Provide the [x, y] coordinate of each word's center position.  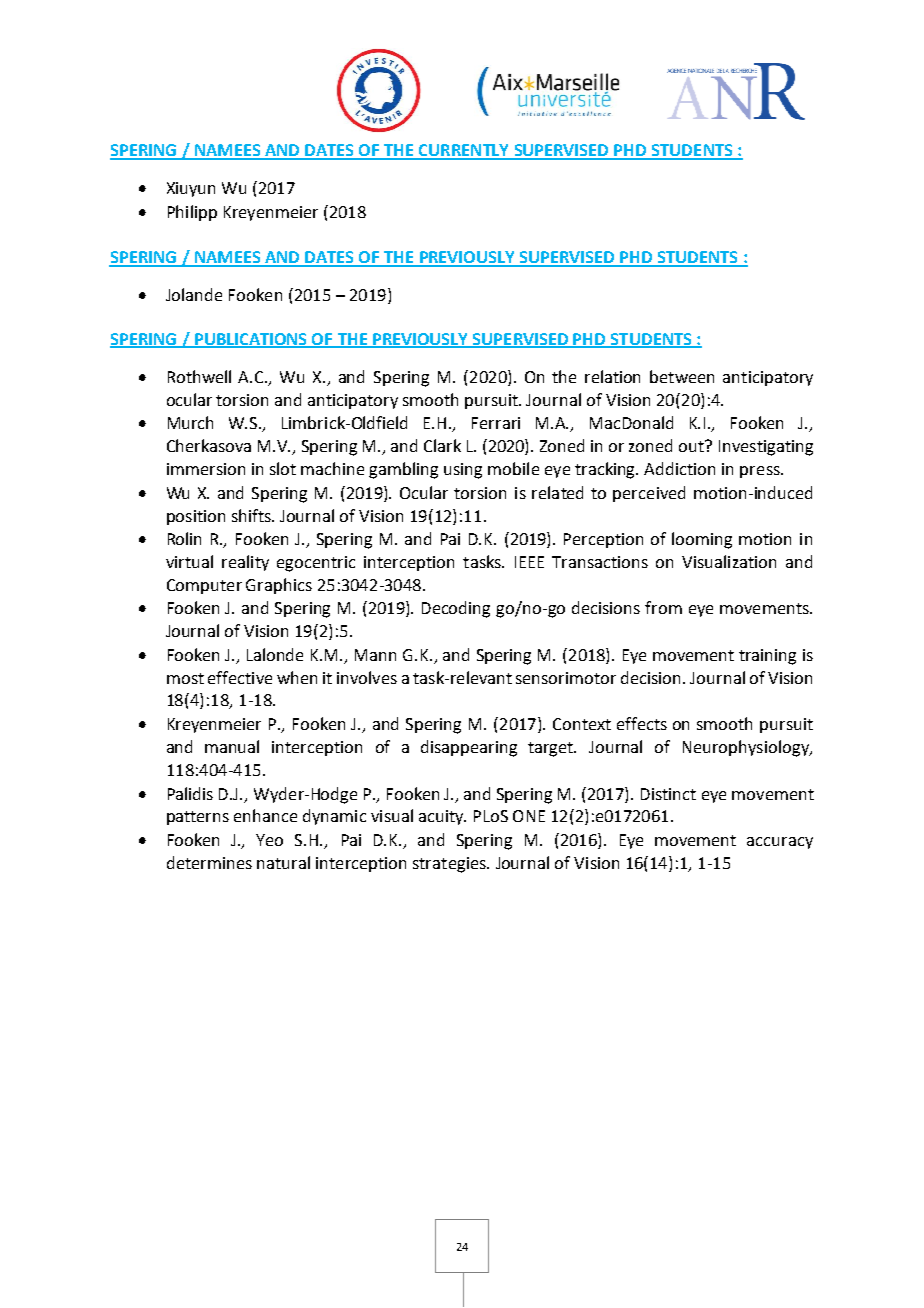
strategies [450, 865]
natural [283, 862]
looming [702, 540]
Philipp [192, 213]
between [682, 376]
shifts [253, 515]
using [463, 471]
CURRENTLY [464, 151]
